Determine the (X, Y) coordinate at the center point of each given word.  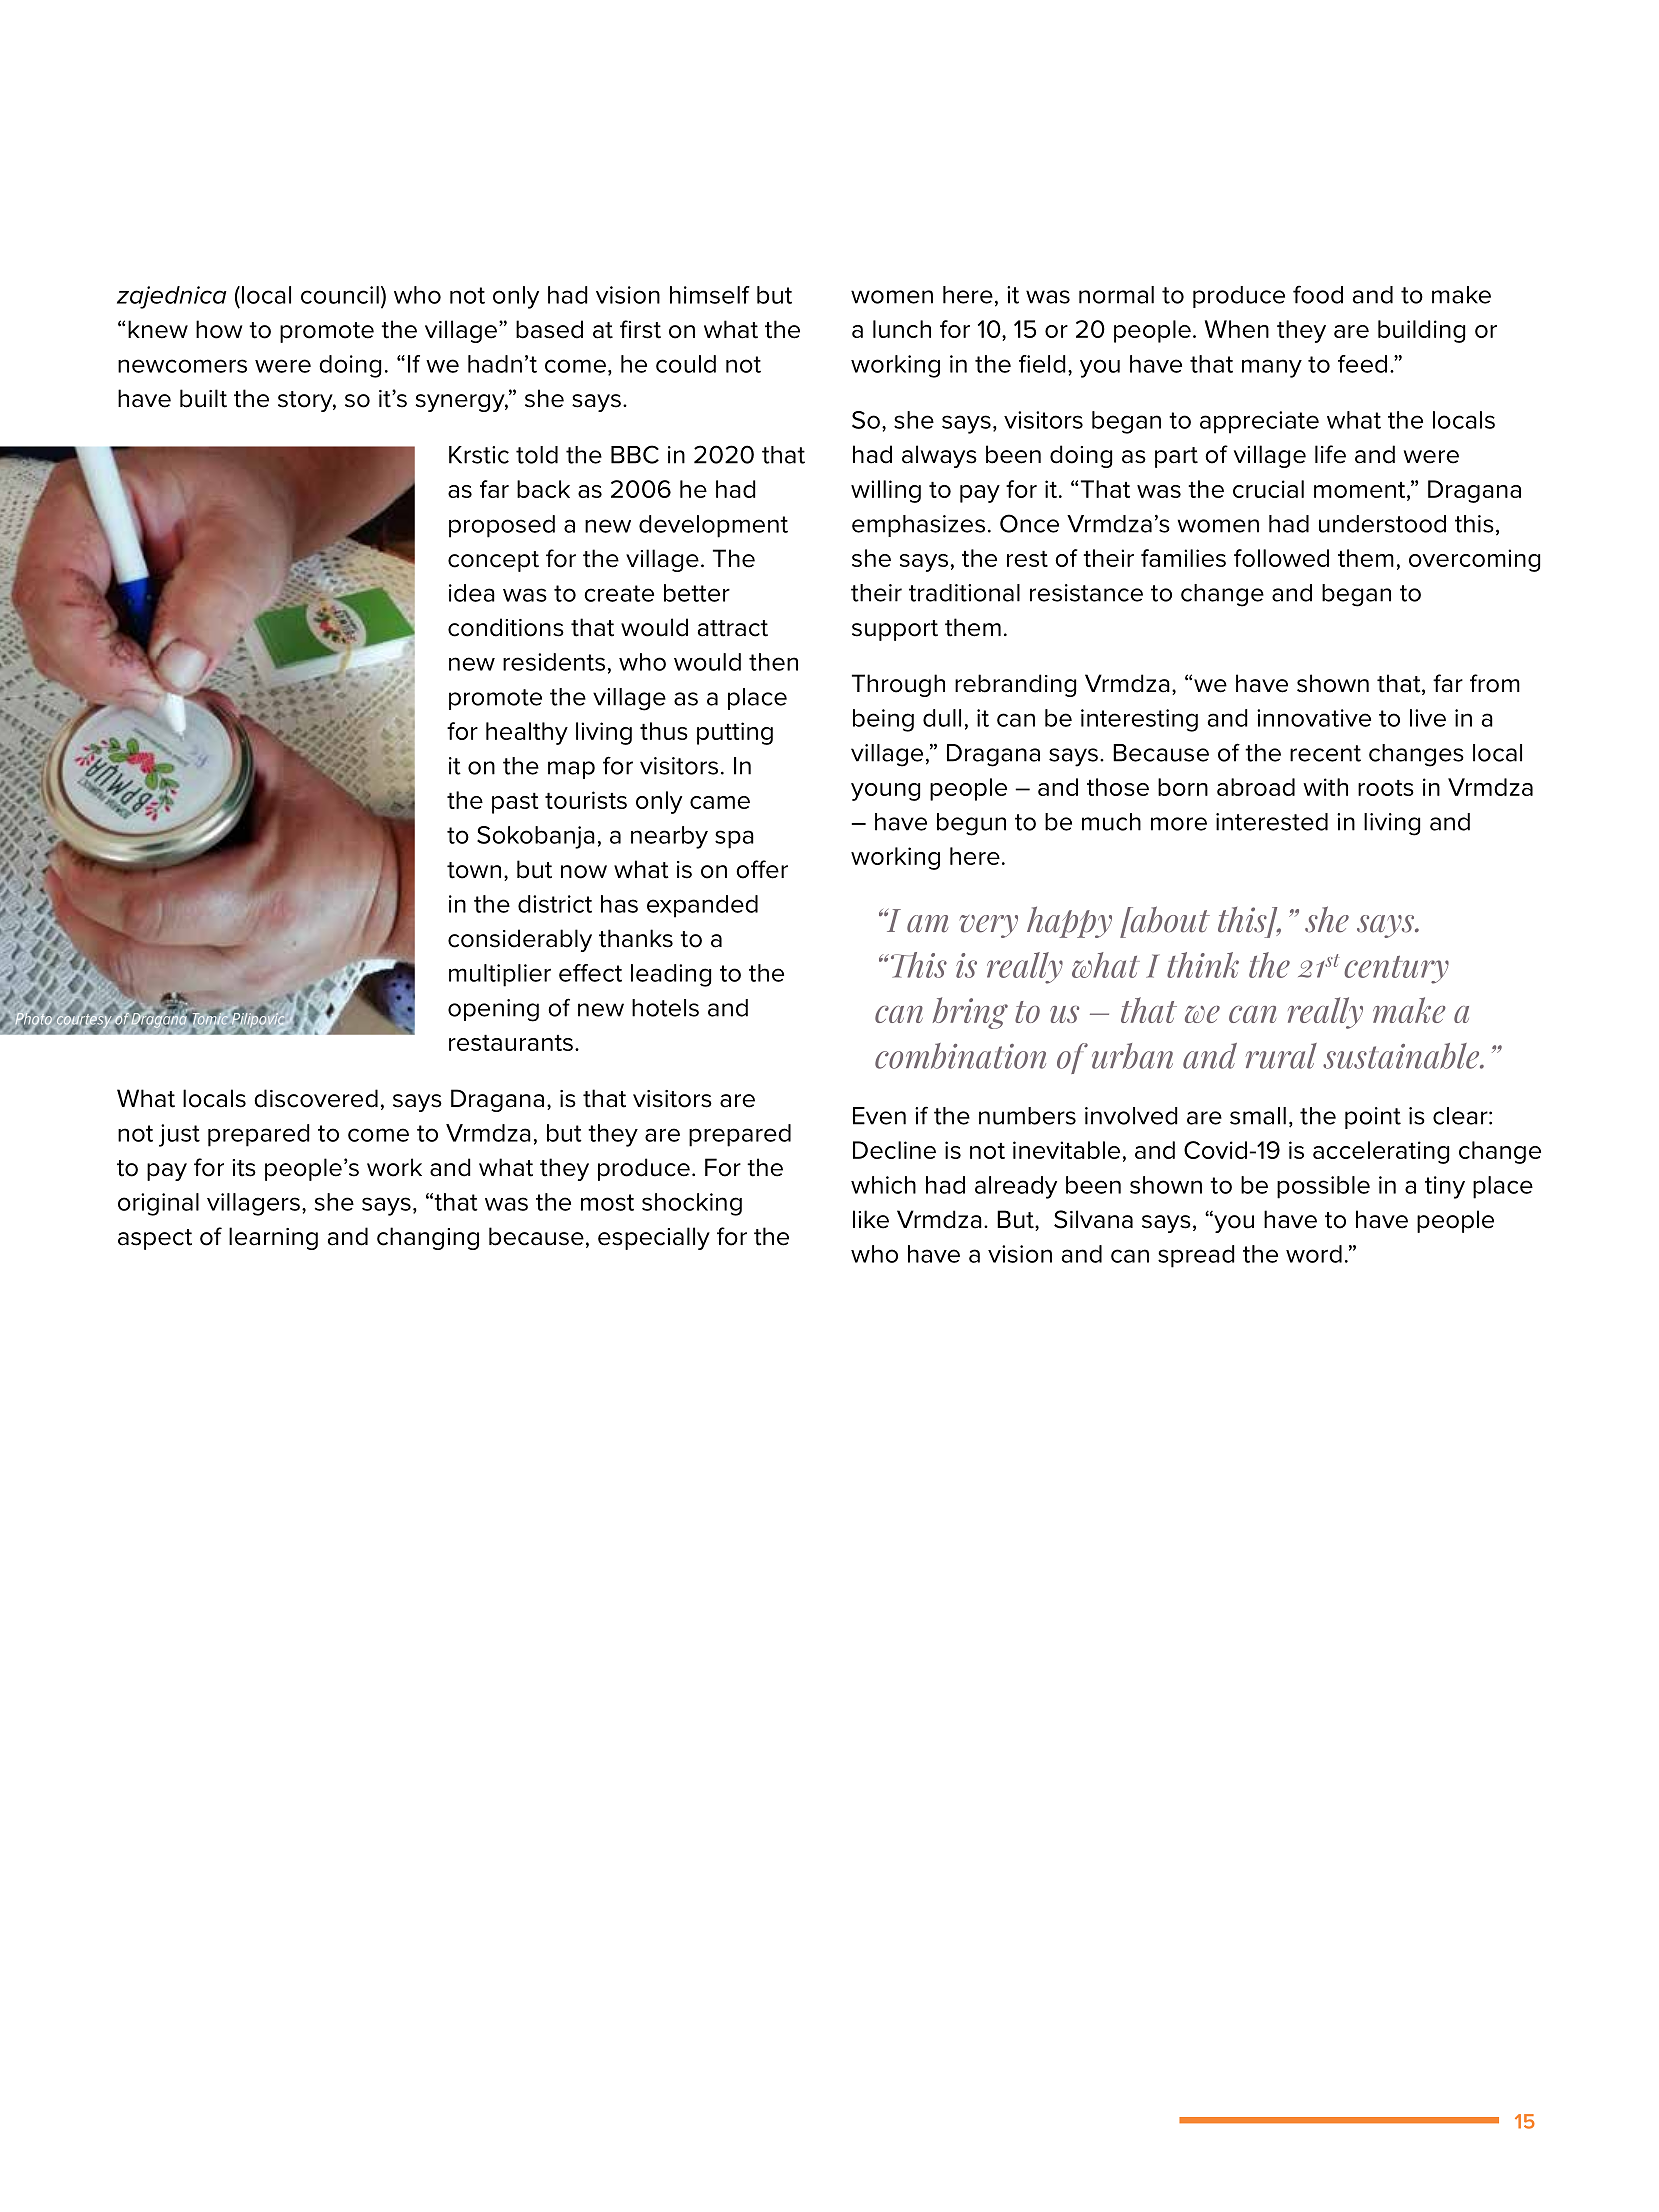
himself (710, 295)
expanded (702, 906)
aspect (155, 1239)
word (1314, 1254)
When (1237, 329)
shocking (692, 1204)
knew (158, 329)
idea (472, 593)
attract (733, 628)
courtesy (85, 1021)
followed (1281, 558)
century (1396, 969)
